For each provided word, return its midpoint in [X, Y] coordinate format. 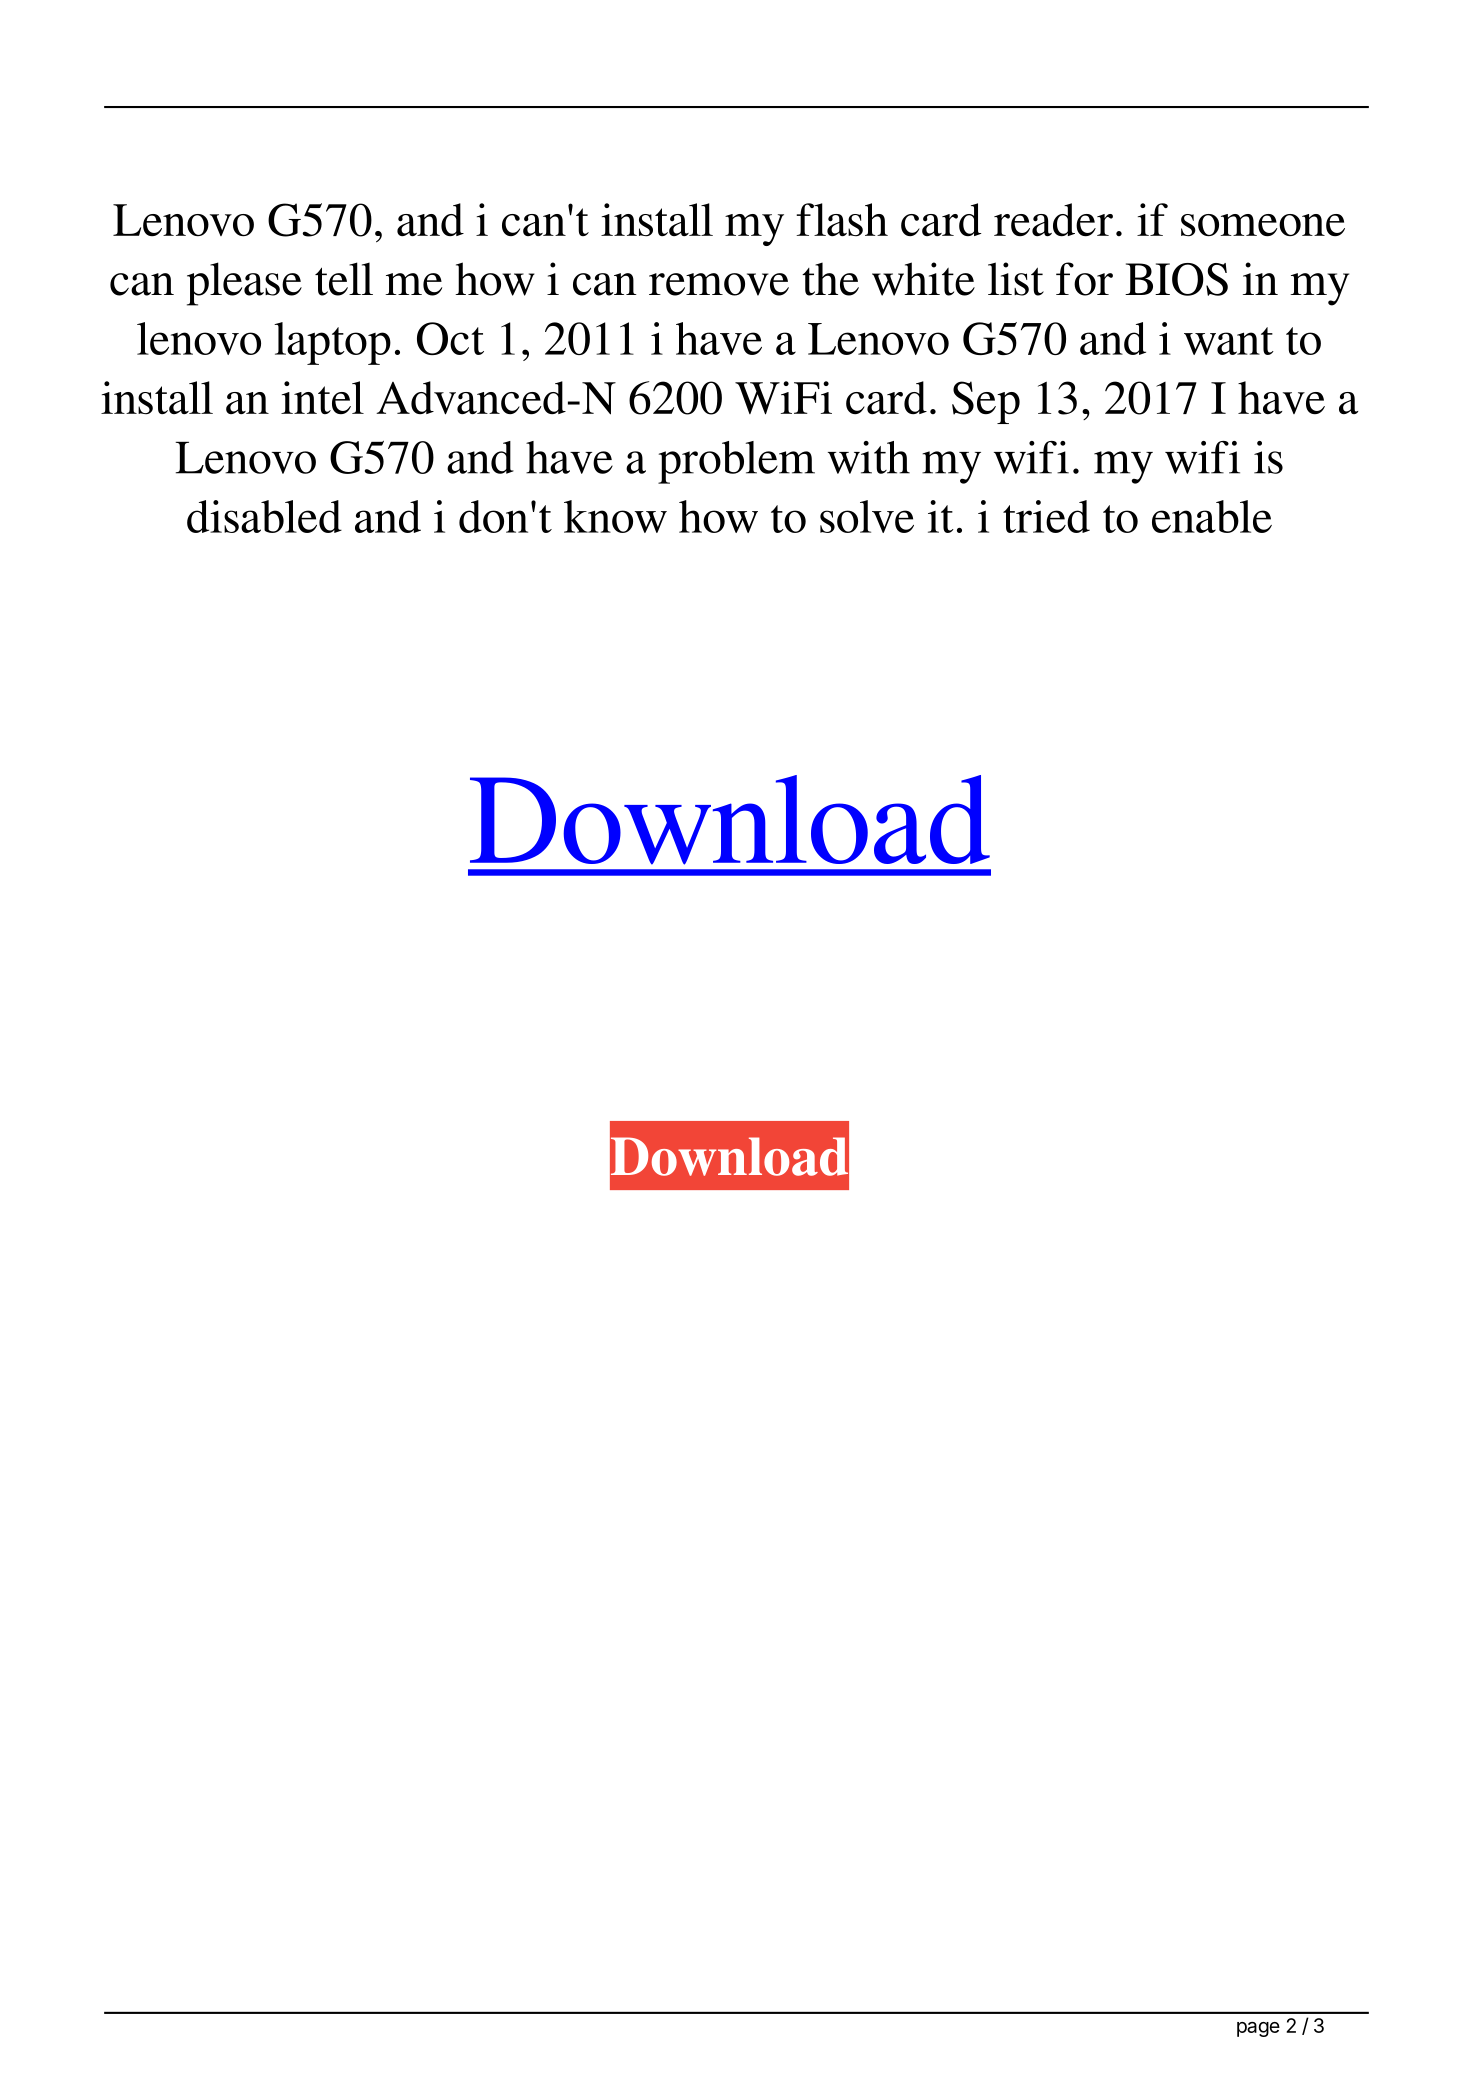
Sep [986, 402]
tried [1046, 516]
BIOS [1176, 279]
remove [719, 284]
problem [736, 462]
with [869, 457]
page [1258, 2029]
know [615, 516]
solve [867, 516]
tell [344, 279]
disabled [264, 516]
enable [1212, 516]
